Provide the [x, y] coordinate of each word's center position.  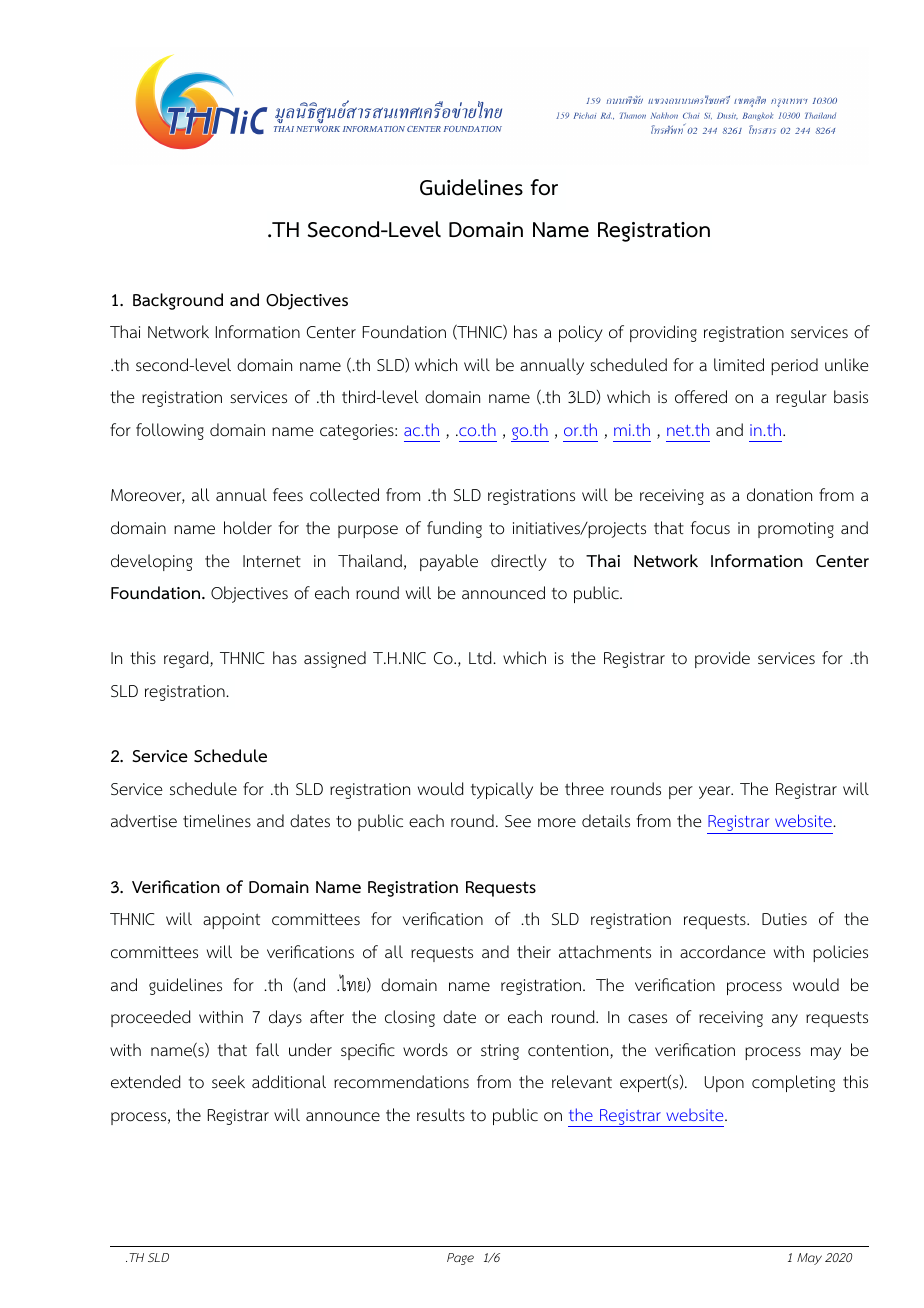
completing [793, 1083]
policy [581, 333]
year [716, 792]
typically [502, 790]
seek [228, 1082]
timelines [217, 821]
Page [460, 1259]
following [170, 431]
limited [739, 364]
